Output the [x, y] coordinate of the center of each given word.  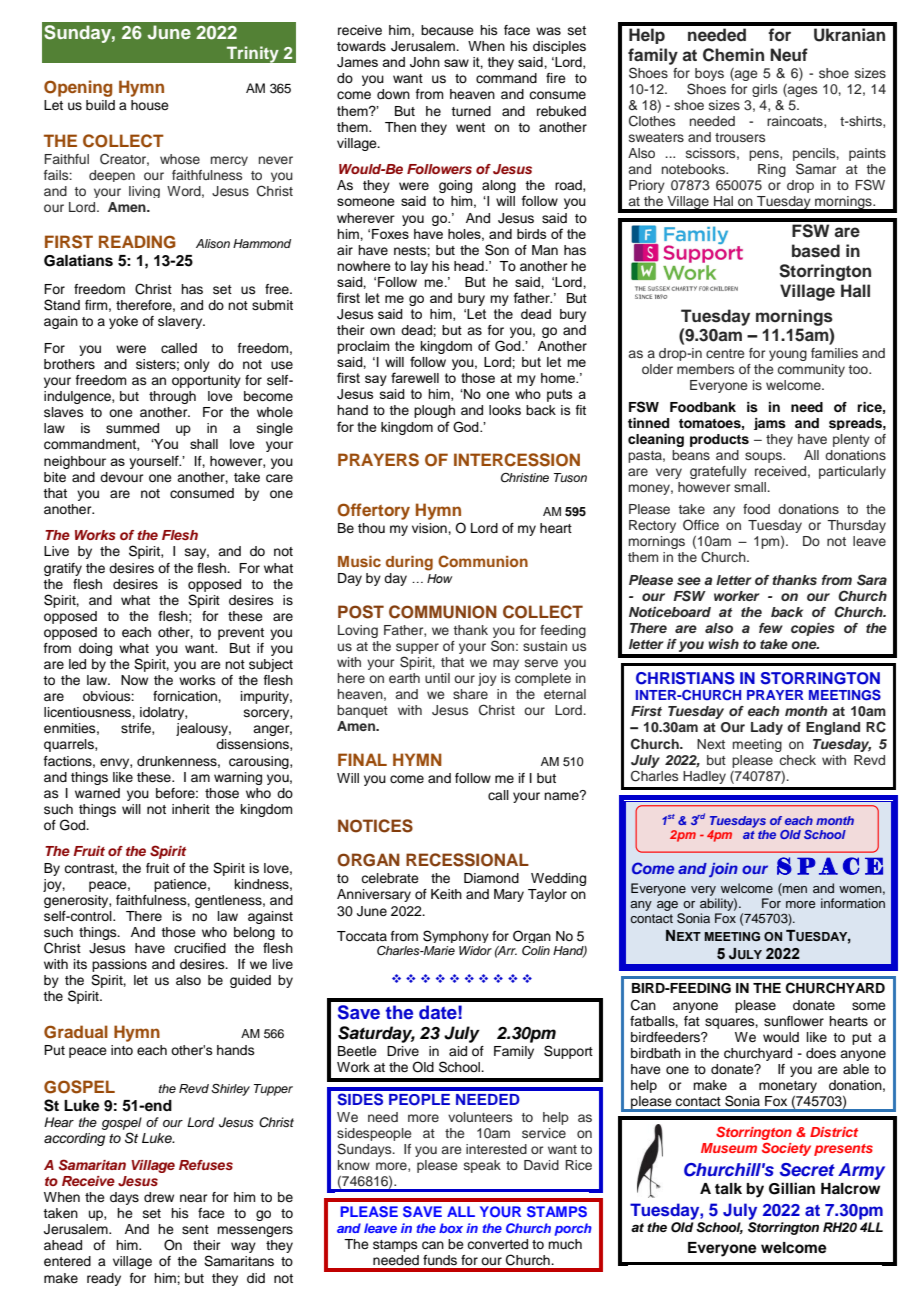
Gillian [792, 1188]
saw [456, 63]
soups [764, 457]
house [150, 105]
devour [122, 477]
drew [159, 1197]
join [723, 870]
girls [764, 90]
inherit [191, 809]
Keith [446, 894]
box [451, 1228]
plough [434, 411]
